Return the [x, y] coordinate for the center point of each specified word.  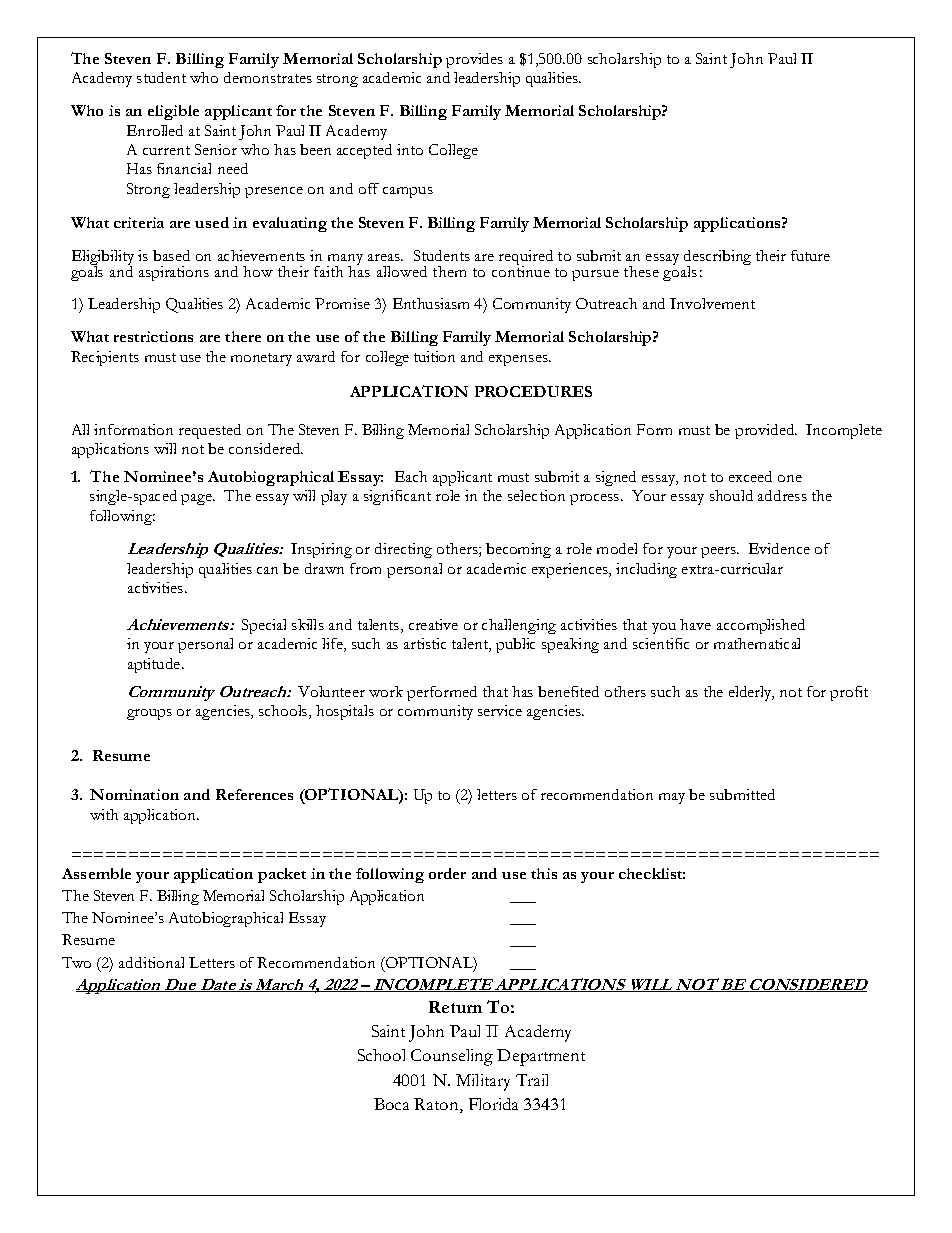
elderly [751, 693]
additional [151, 962]
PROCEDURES [533, 391]
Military [483, 1082]
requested [210, 431]
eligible [173, 112]
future [810, 255]
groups [149, 714]
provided [765, 431]
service [500, 710]
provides [474, 60]
